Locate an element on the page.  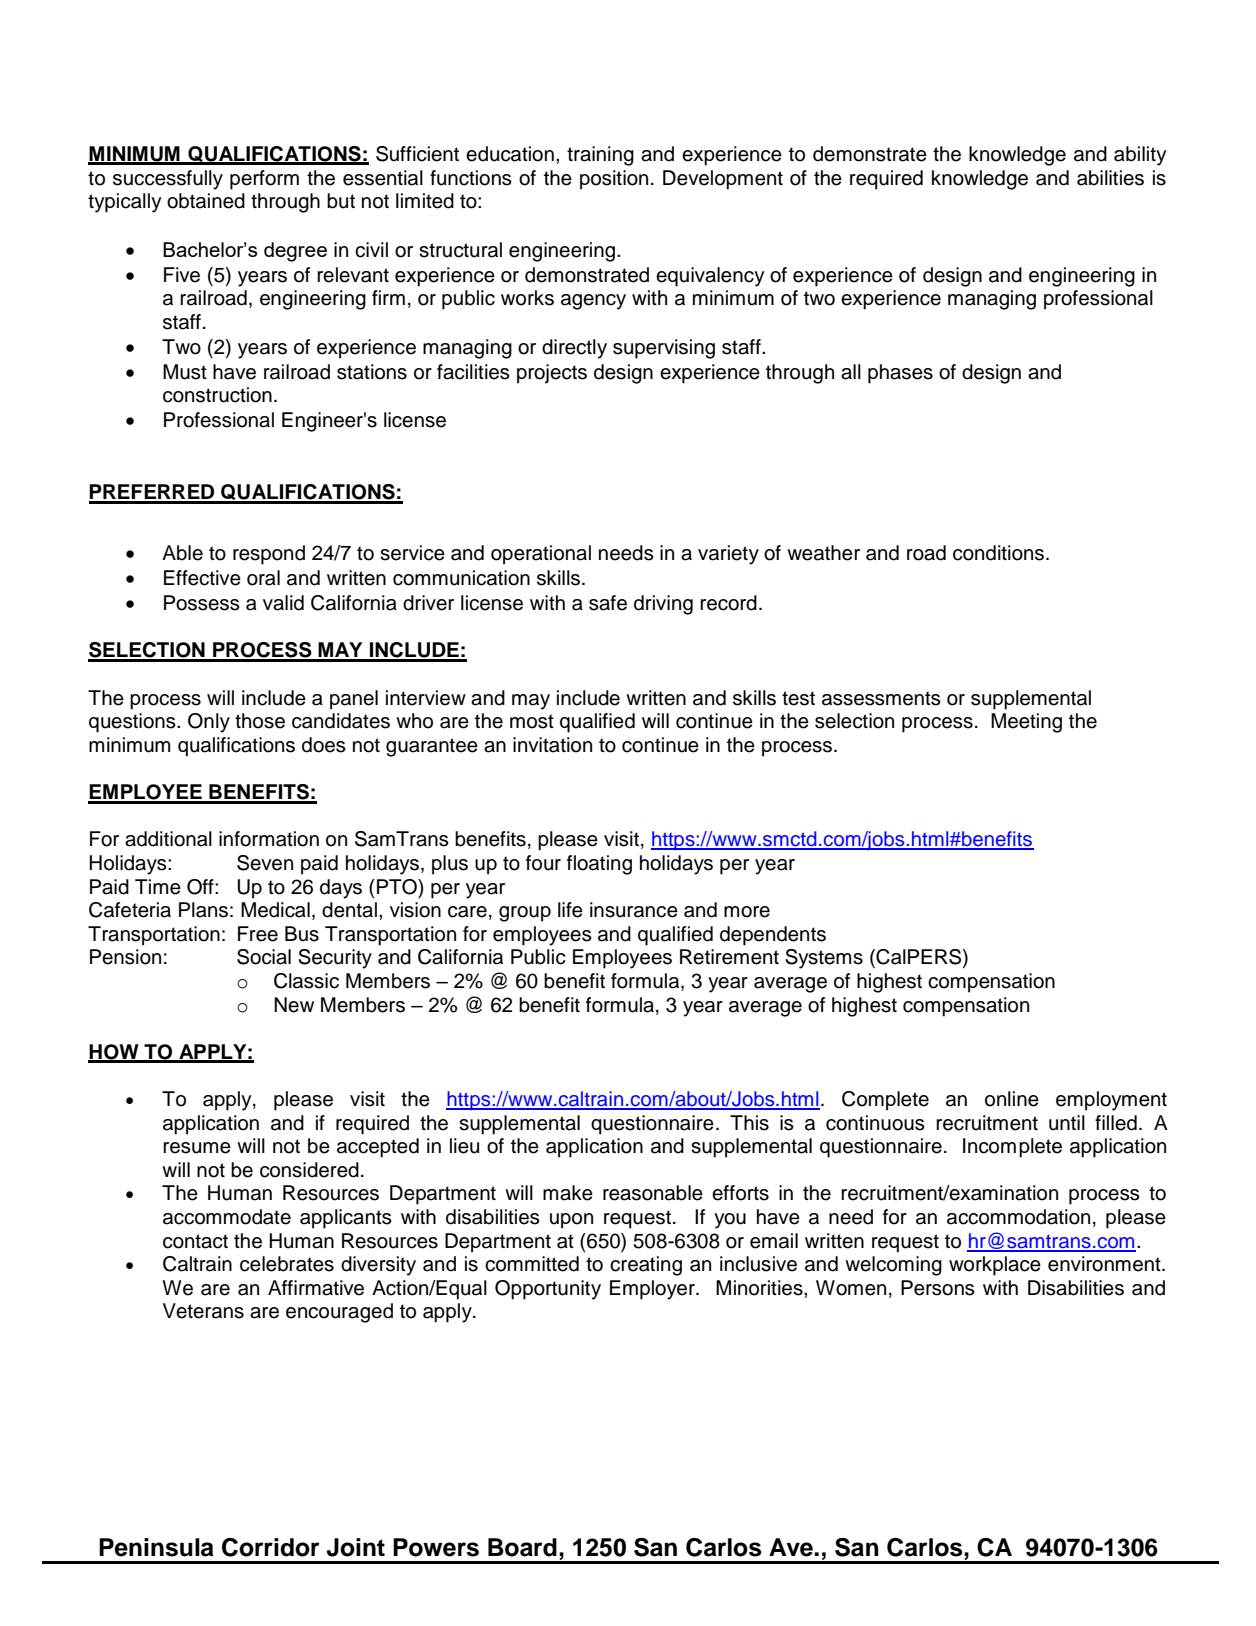
position is located at coordinates (614, 180).
